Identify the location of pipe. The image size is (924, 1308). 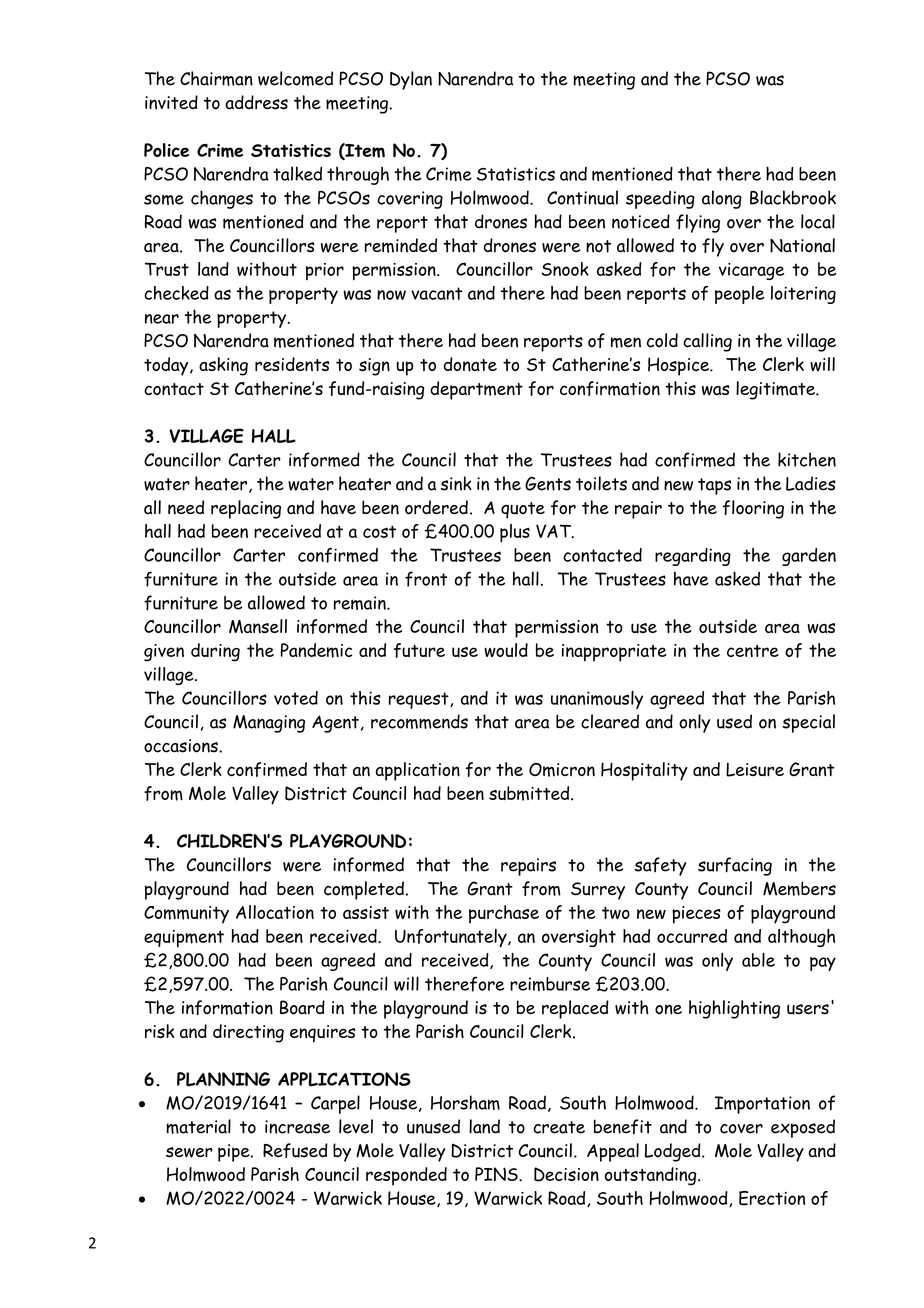
(235, 1153).
